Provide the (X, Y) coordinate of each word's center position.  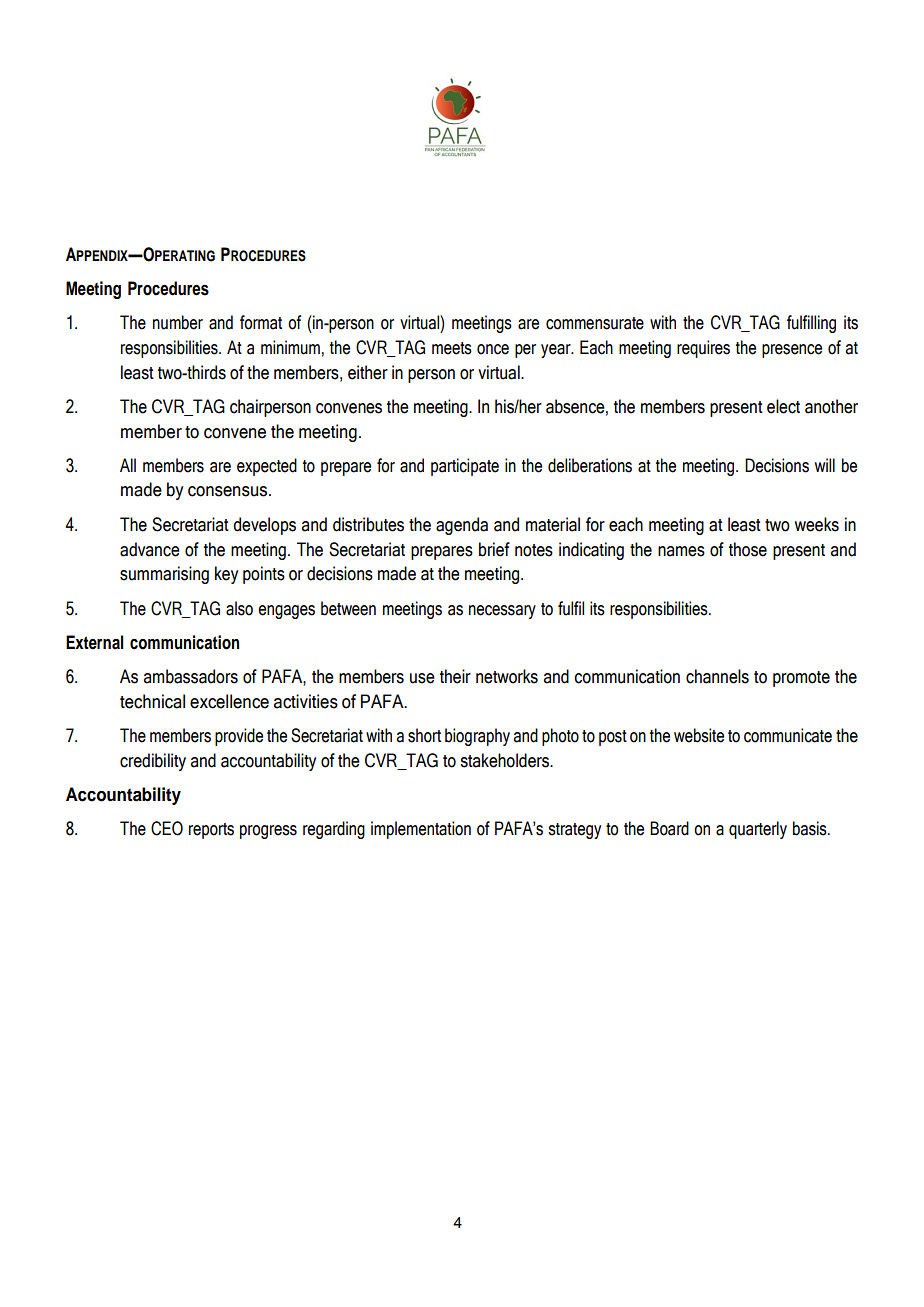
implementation (421, 830)
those (748, 549)
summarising (164, 575)
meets (452, 348)
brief (494, 549)
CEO (167, 828)
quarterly (758, 830)
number (178, 322)
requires (703, 349)
